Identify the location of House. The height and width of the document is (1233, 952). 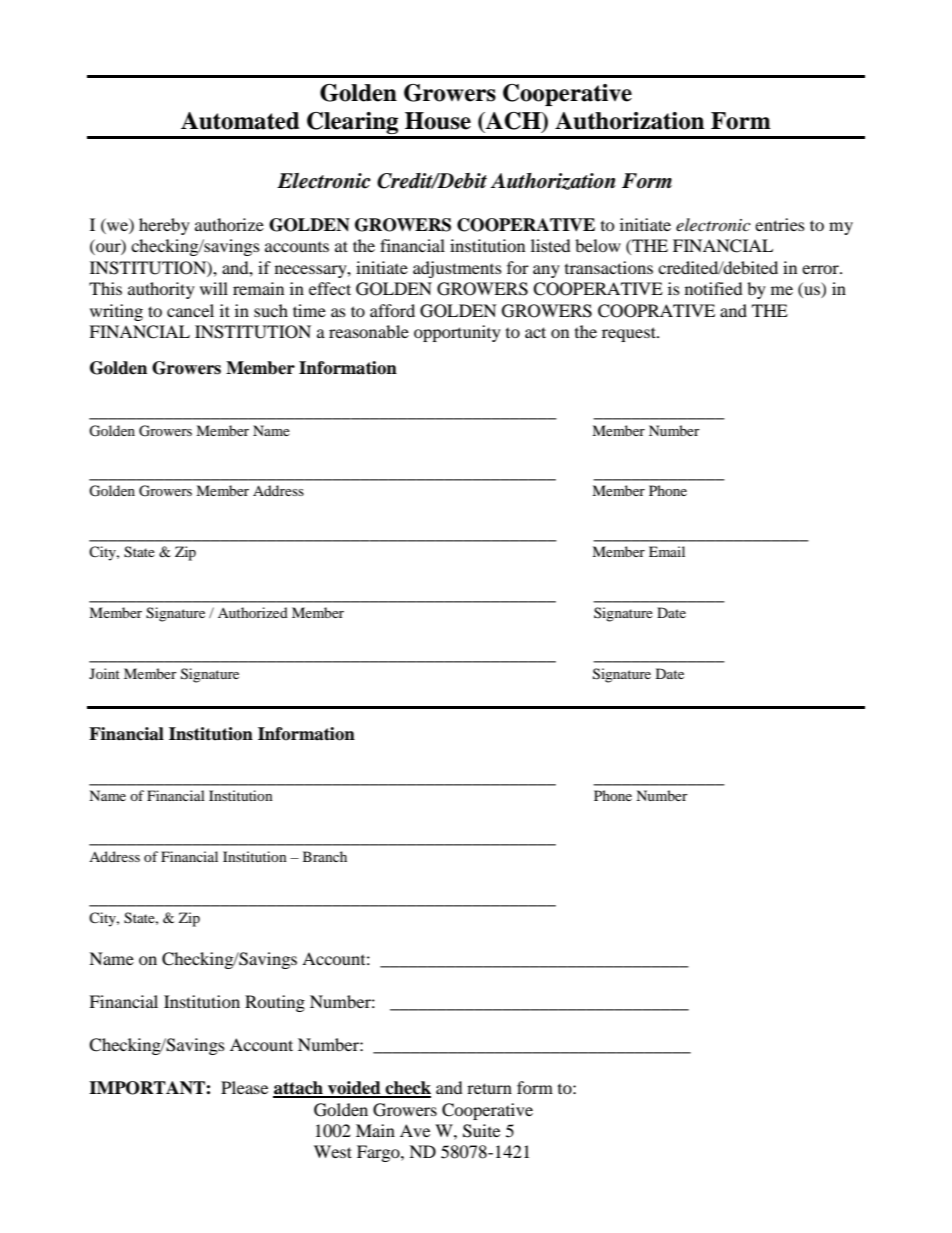
(438, 121).
